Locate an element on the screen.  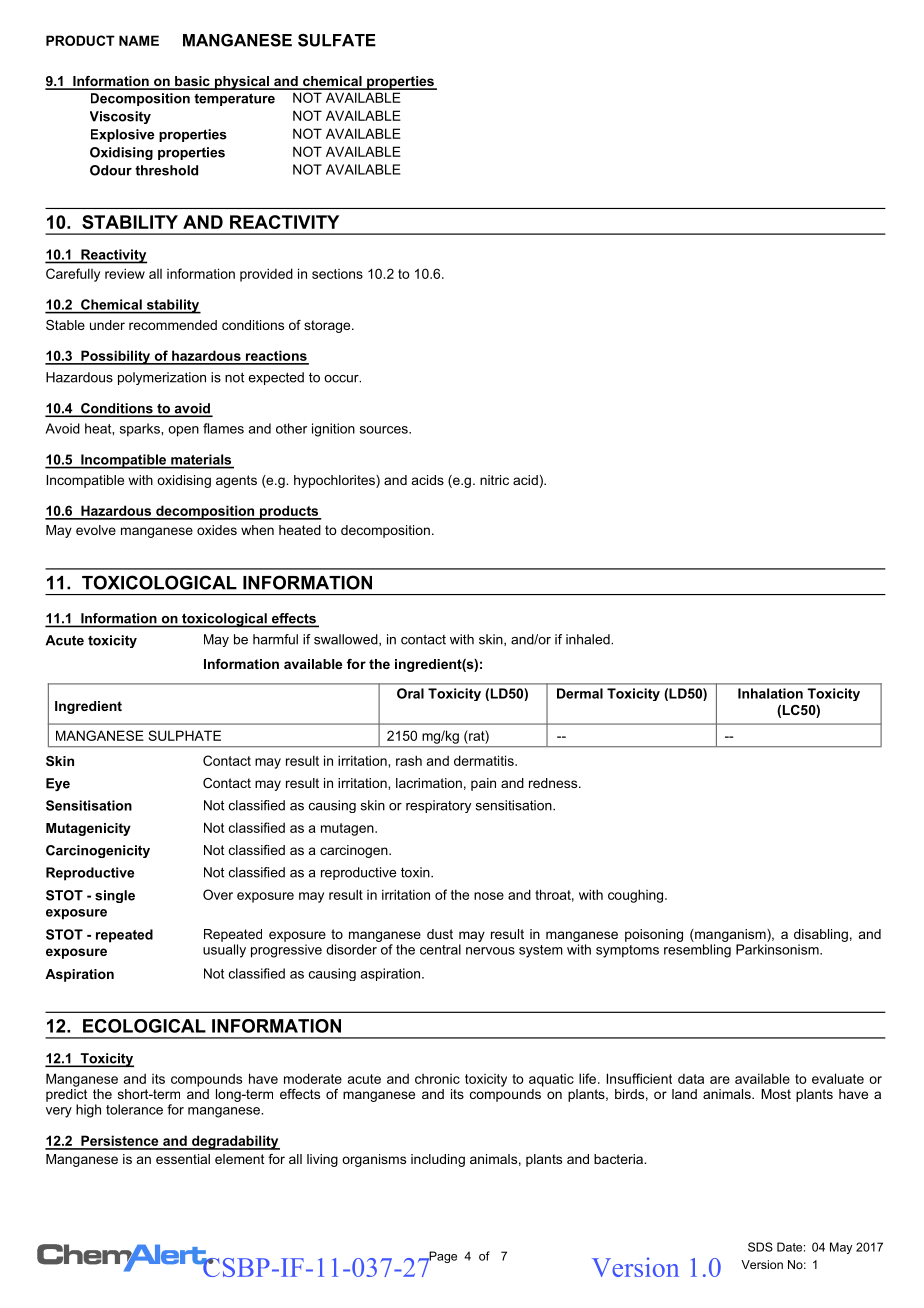
SDS is located at coordinates (760, 1247).
